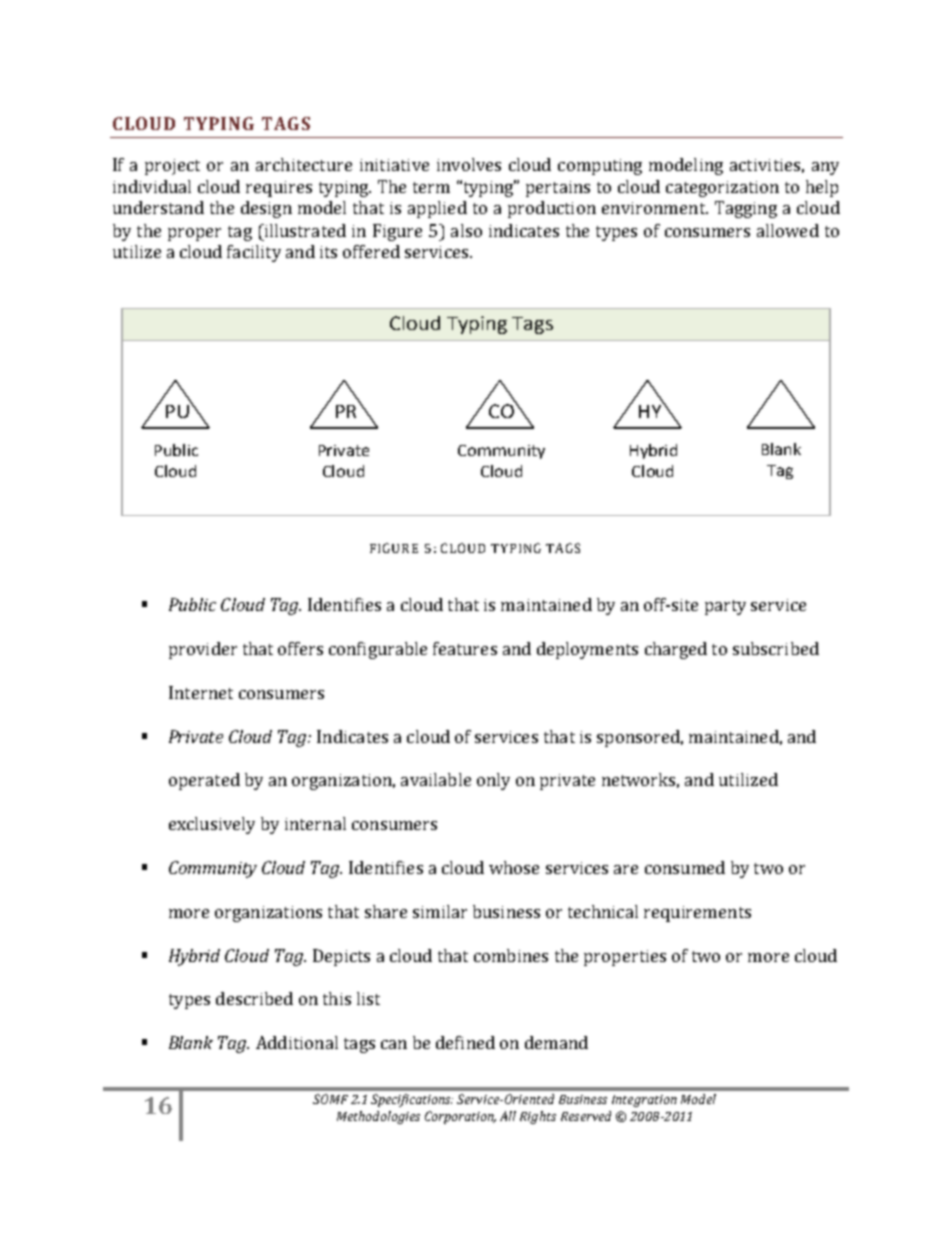 Image resolution: width=952 pixels, height=1233 pixels. What do you see at coordinates (697, 914) in the image?
I see `requirements` at bounding box center [697, 914].
